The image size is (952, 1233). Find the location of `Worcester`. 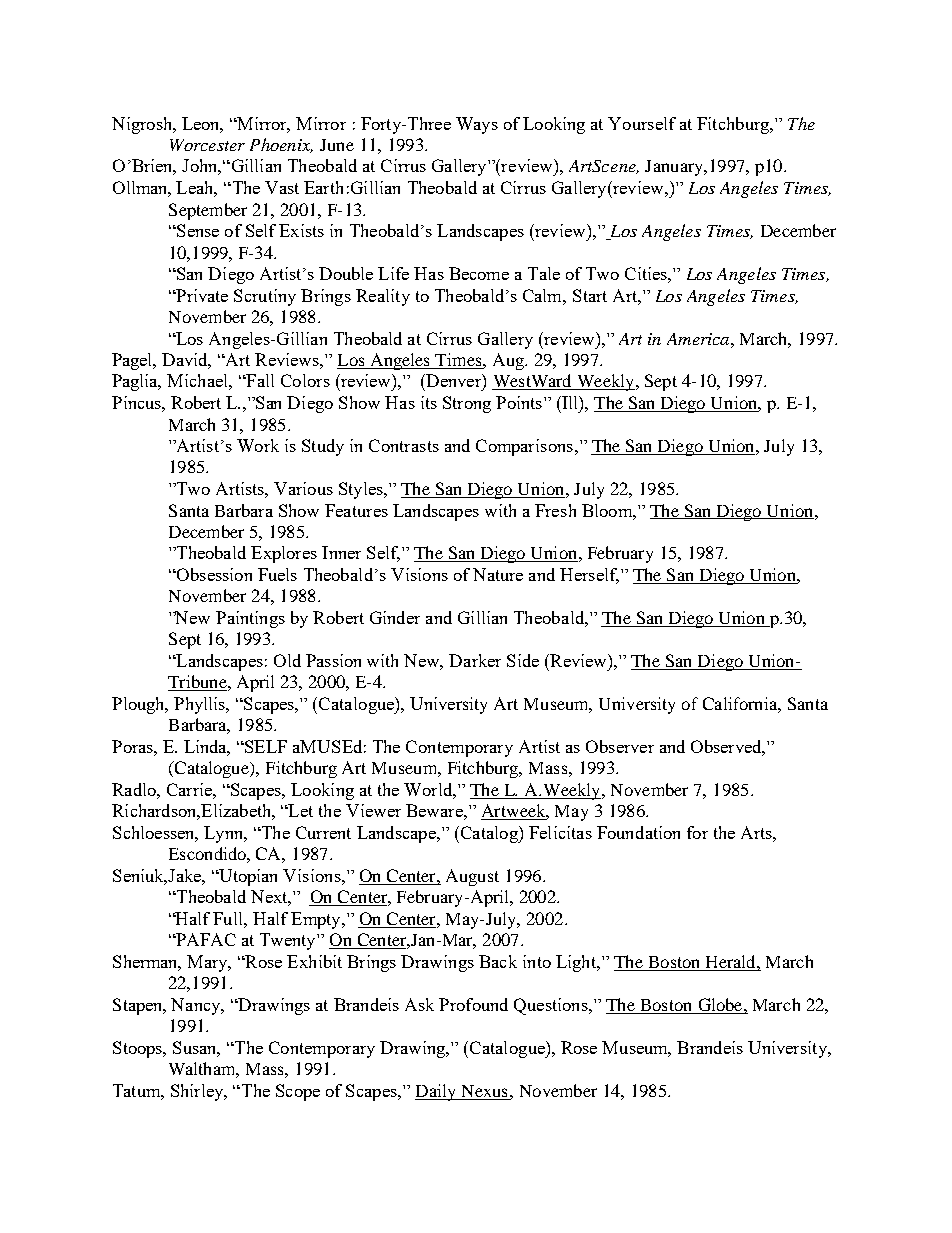

Worcester is located at coordinates (207, 145).
